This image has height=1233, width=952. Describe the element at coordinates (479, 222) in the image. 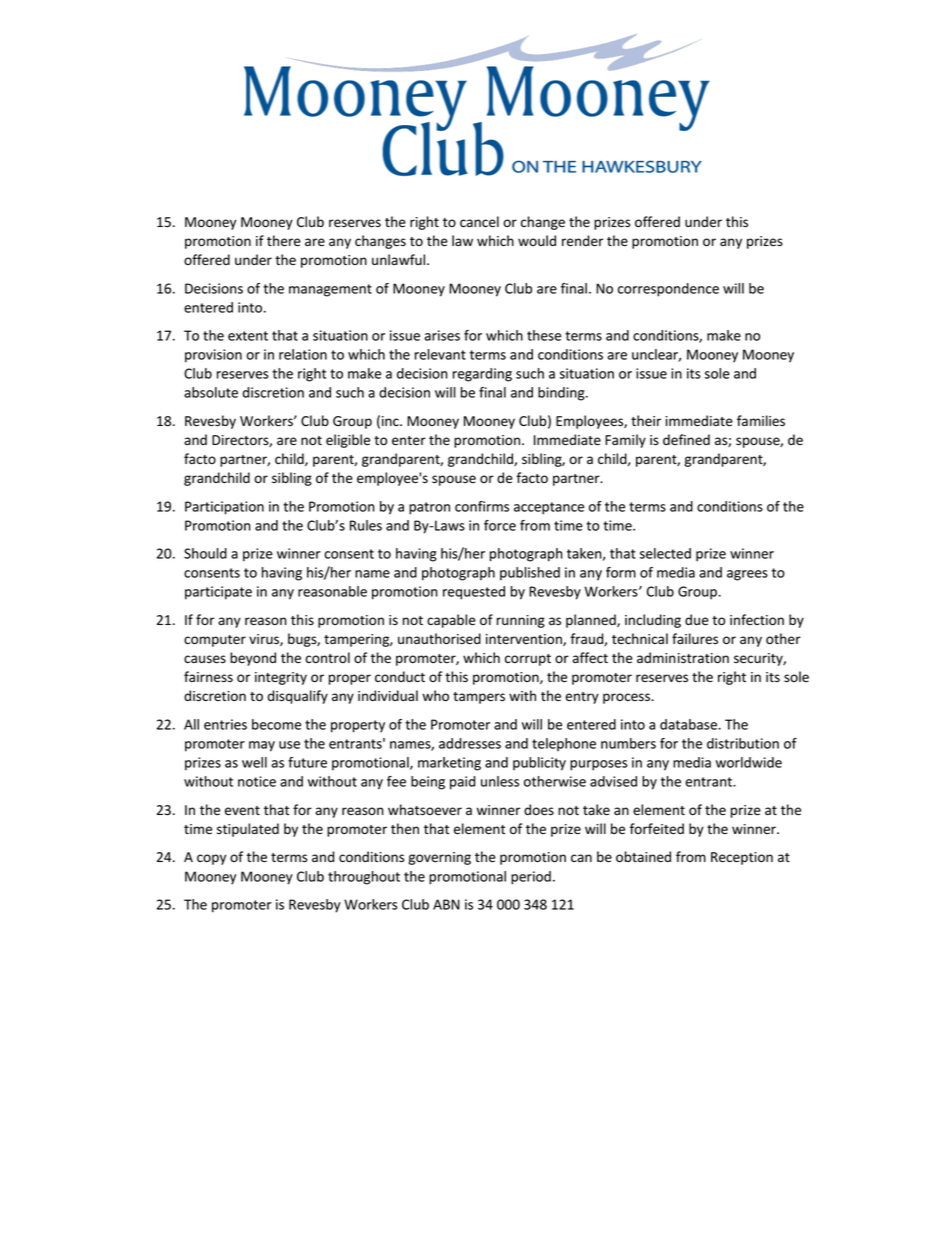

I see `cancel` at that location.
